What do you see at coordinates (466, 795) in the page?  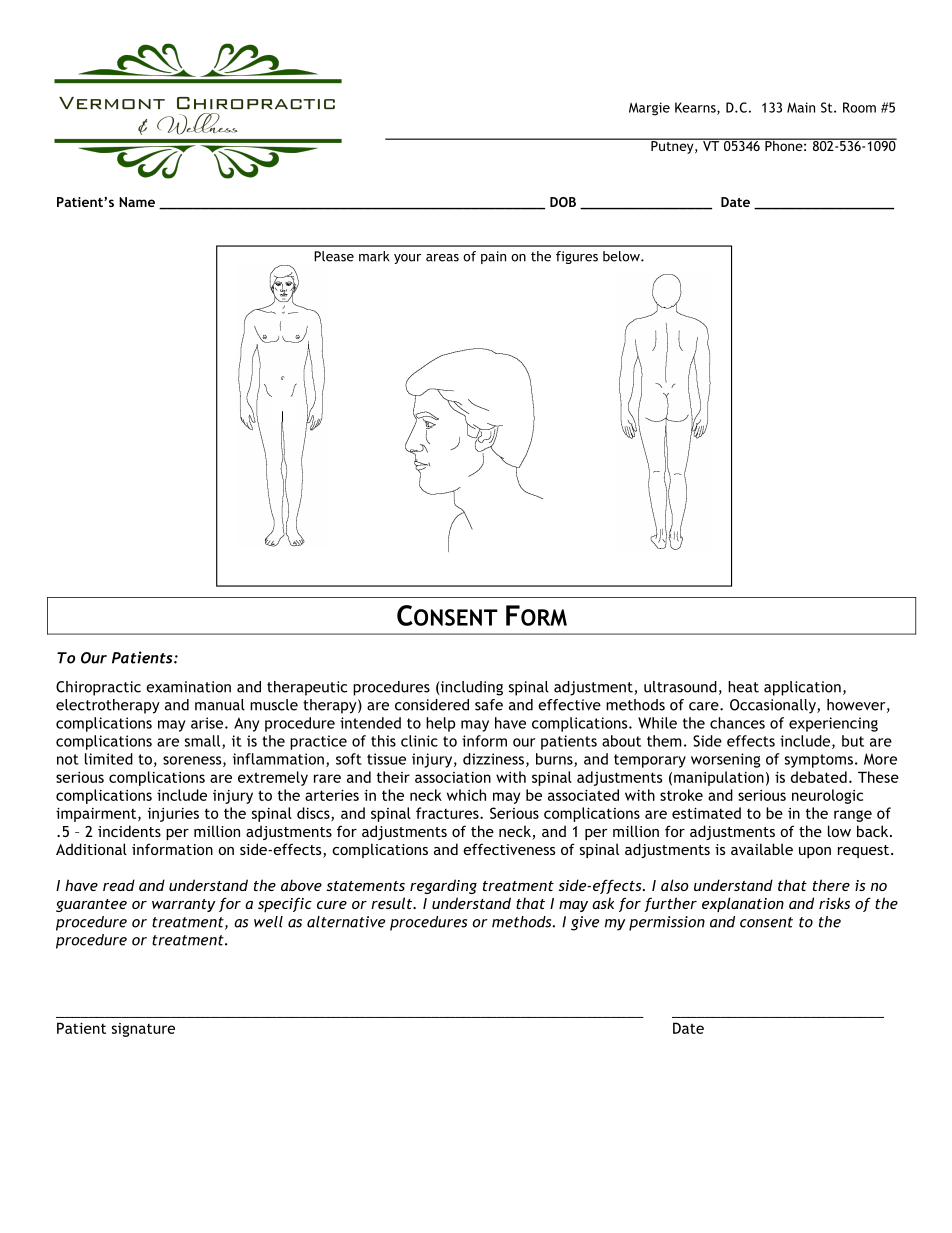 I see `which` at bounding box center [466, 795].
